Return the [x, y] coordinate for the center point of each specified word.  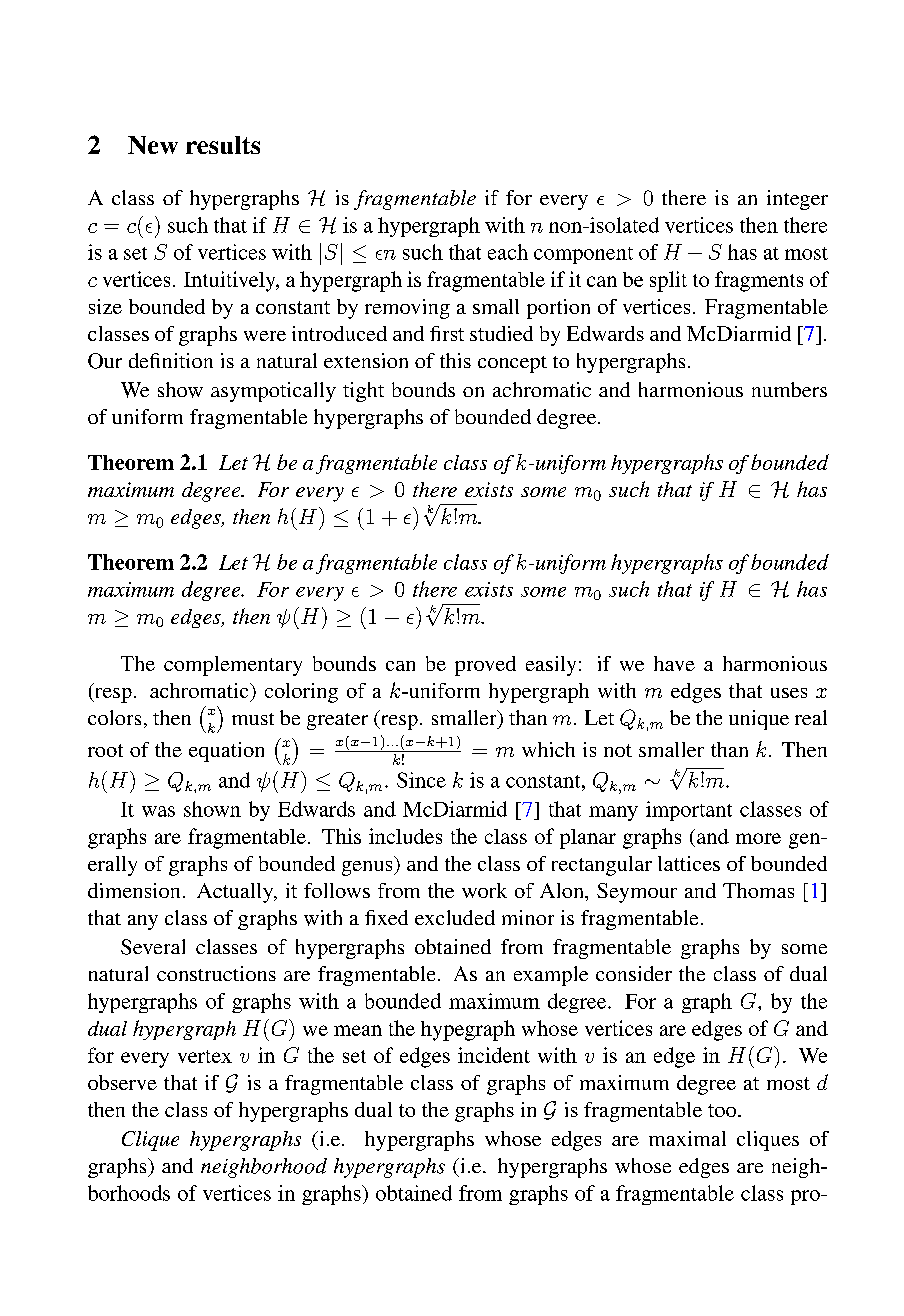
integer [797, 200]
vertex [205, 1056]
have [674, 663]
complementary [233, 666]
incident [494, 1055]
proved [485, 666]
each [508, 252]
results [223, 145]
